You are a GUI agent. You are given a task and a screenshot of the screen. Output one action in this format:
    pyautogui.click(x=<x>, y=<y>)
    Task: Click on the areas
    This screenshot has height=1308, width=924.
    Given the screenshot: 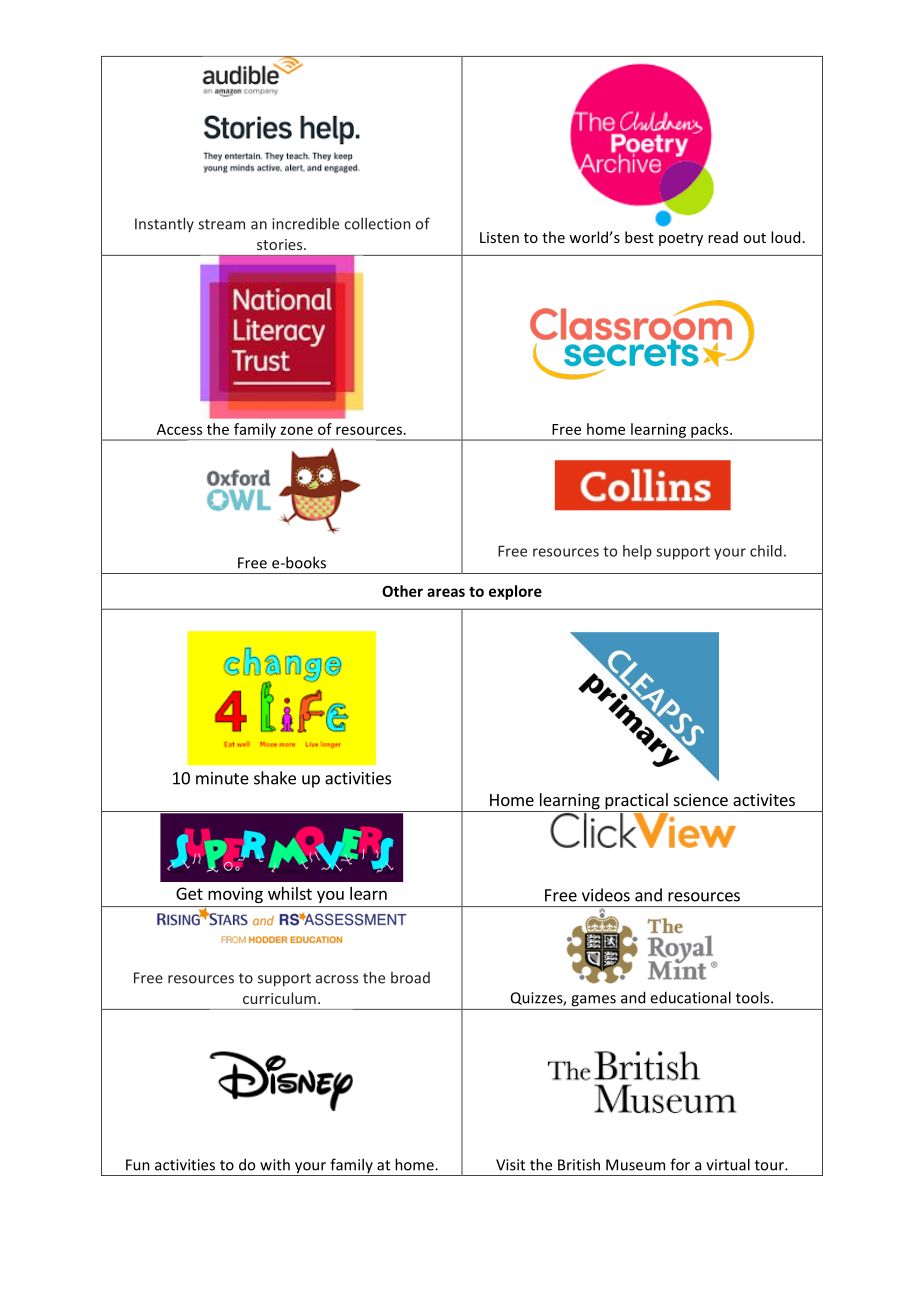 What is the action you would take?
    pyautogui.click(x=446, y=592)
